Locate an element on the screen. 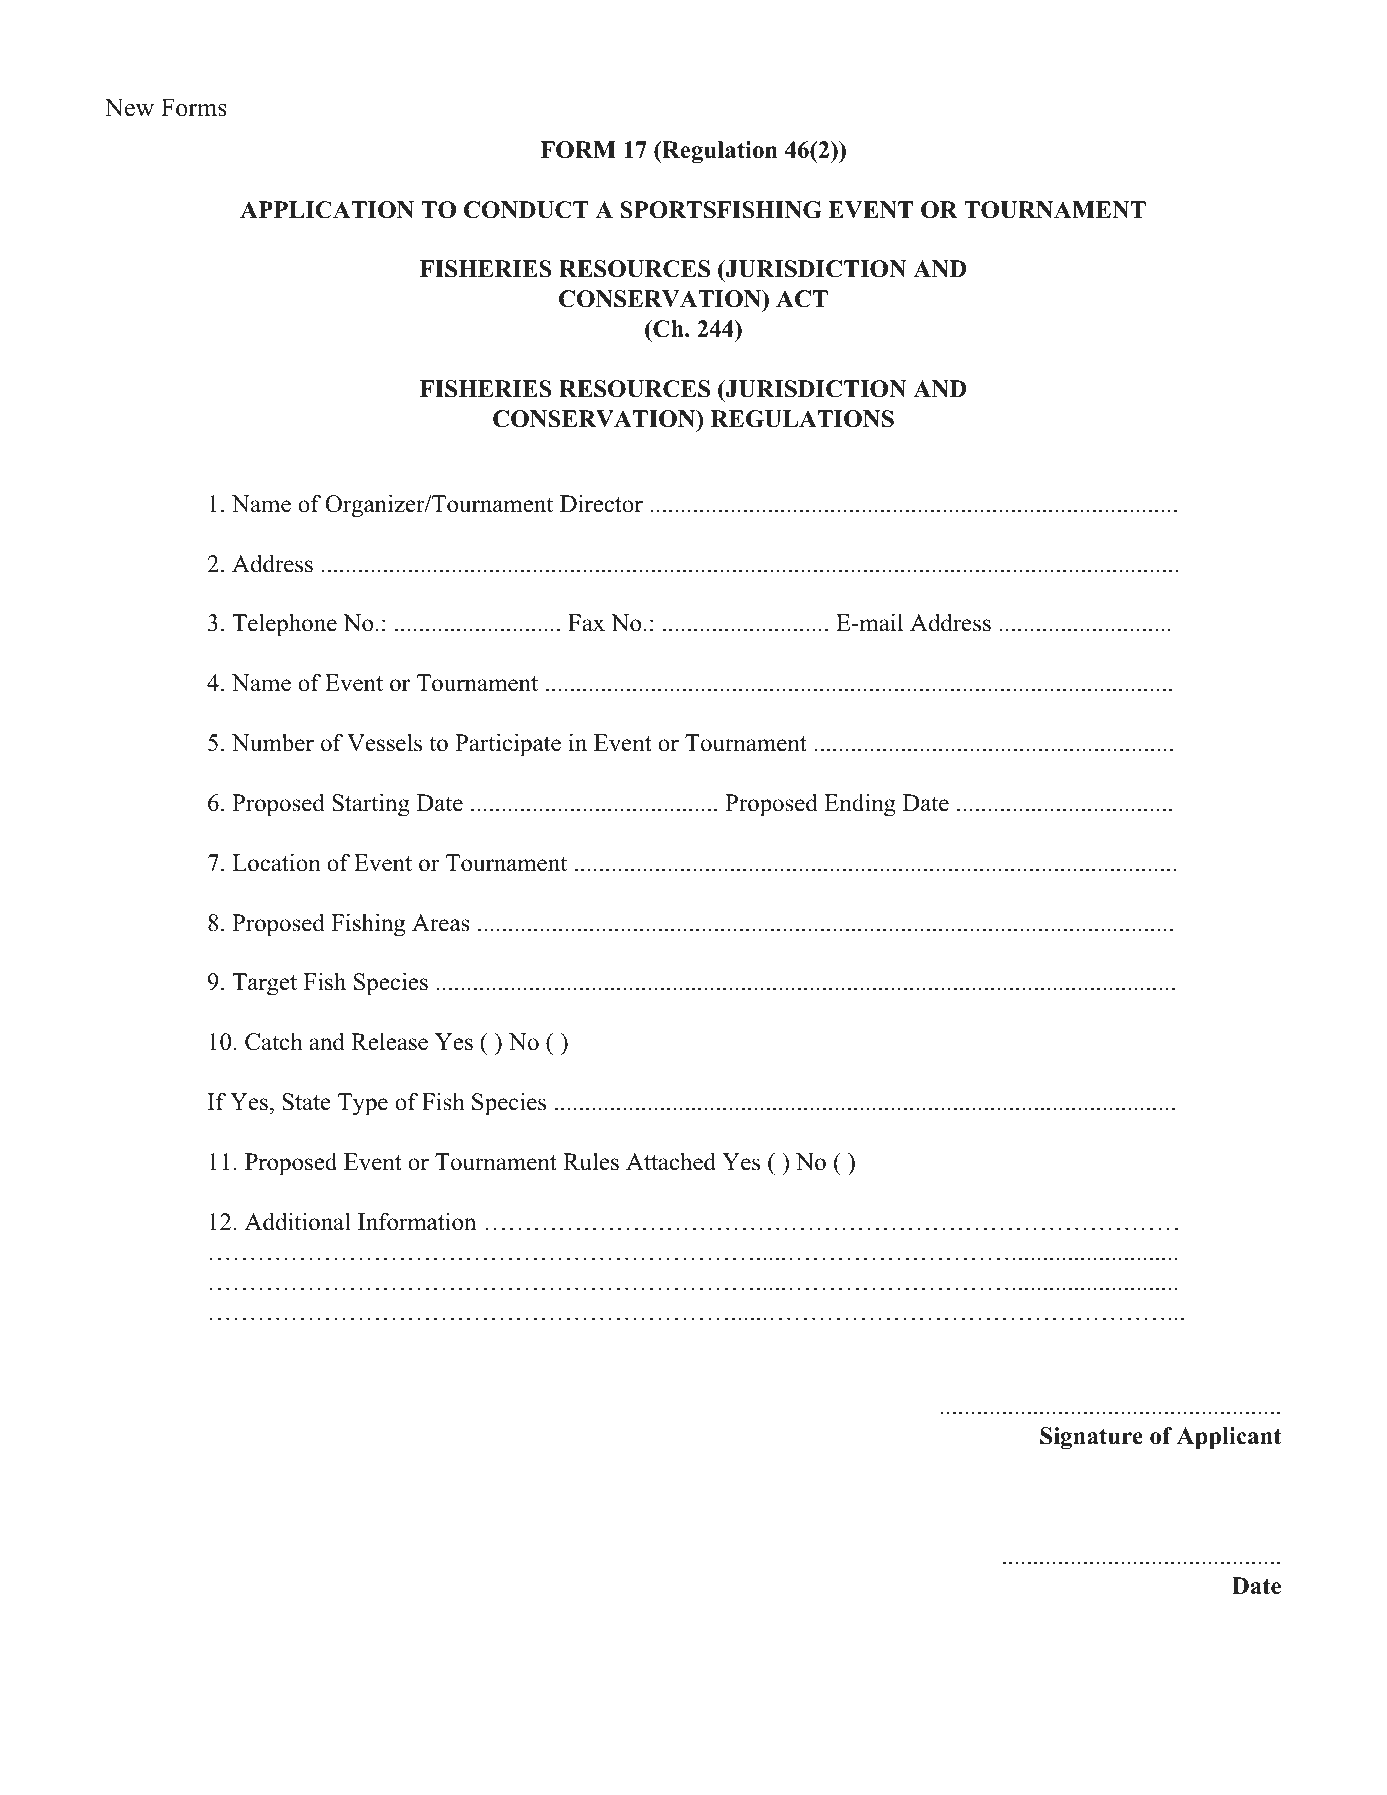 This screenshot has height=1795, width=1387. Target is located at coordinates (264, 984).
